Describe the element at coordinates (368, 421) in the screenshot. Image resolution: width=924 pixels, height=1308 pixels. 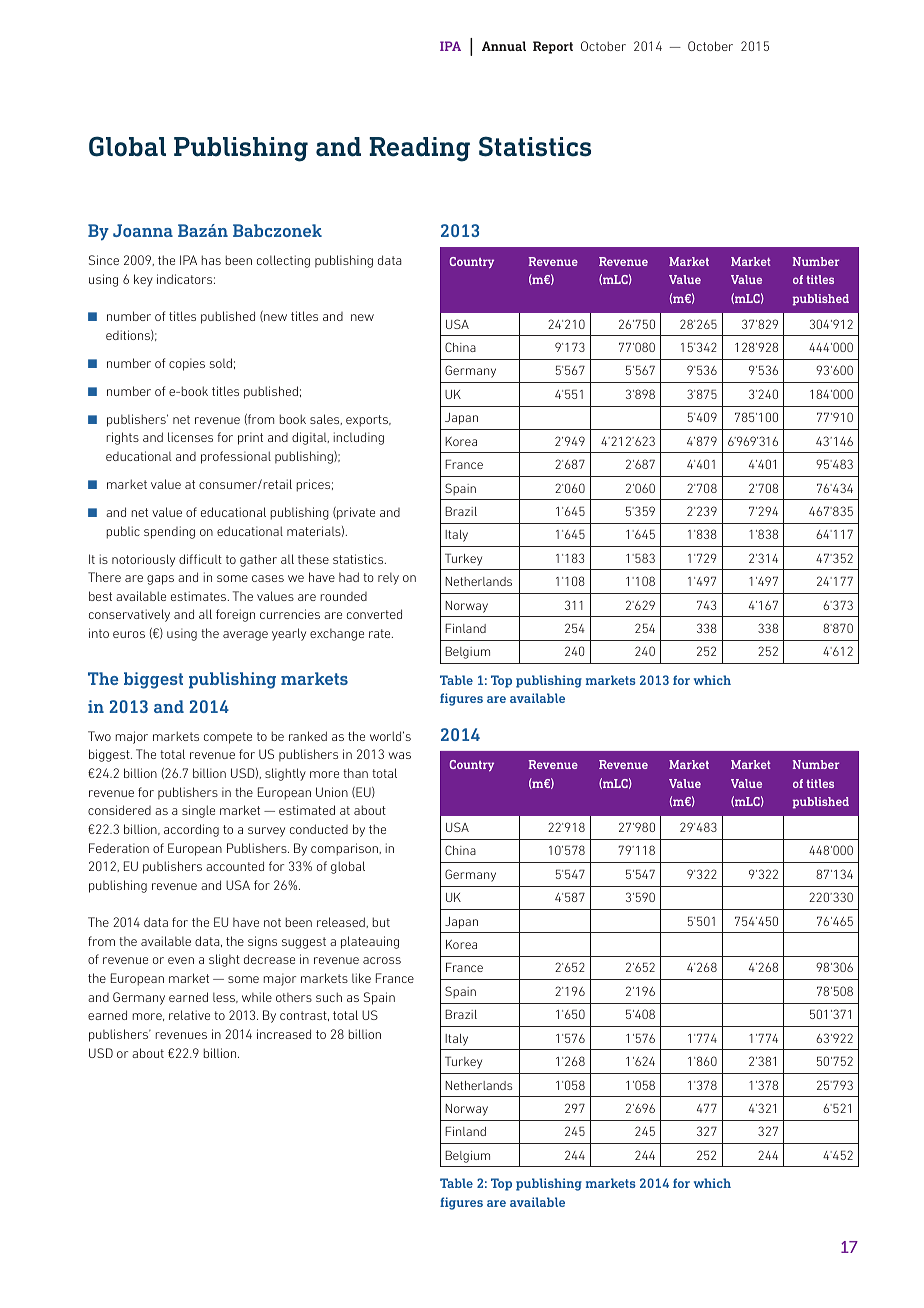
I see `exports` at that location.
